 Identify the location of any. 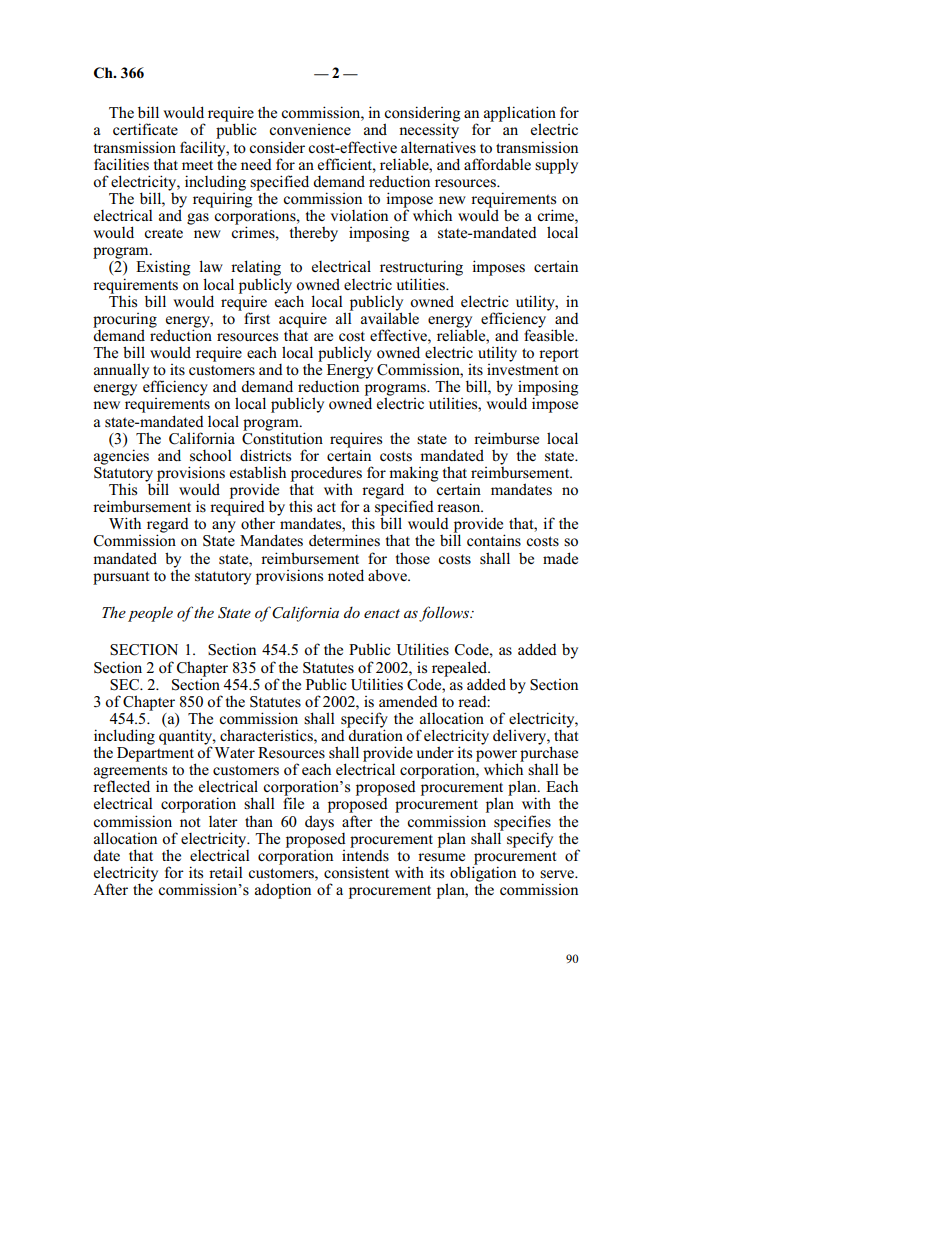
(224, 527).
